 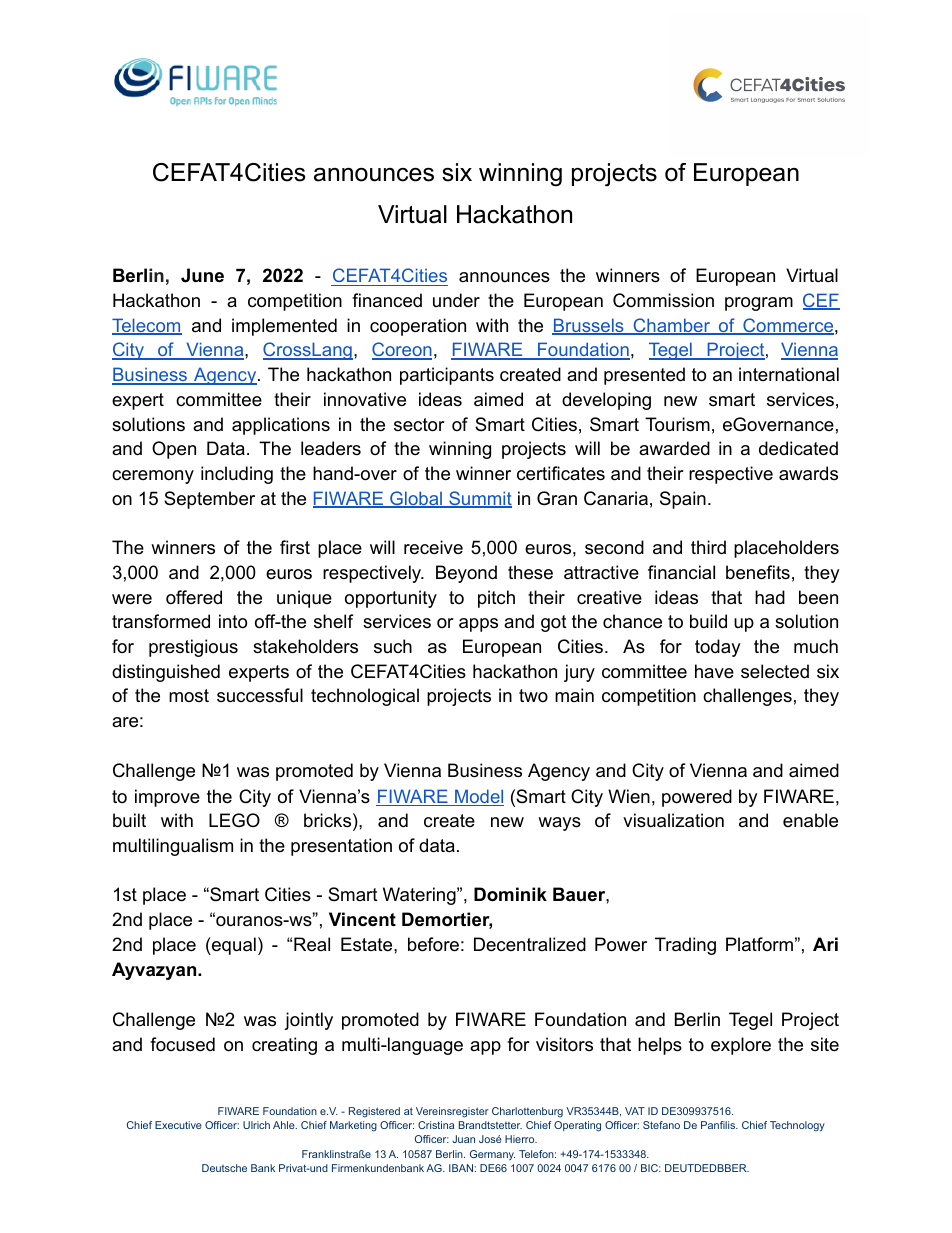 What do you see at coordinates (683, 500) in the screenshot?
I see `Spain` at bounding box center [683, 500].
